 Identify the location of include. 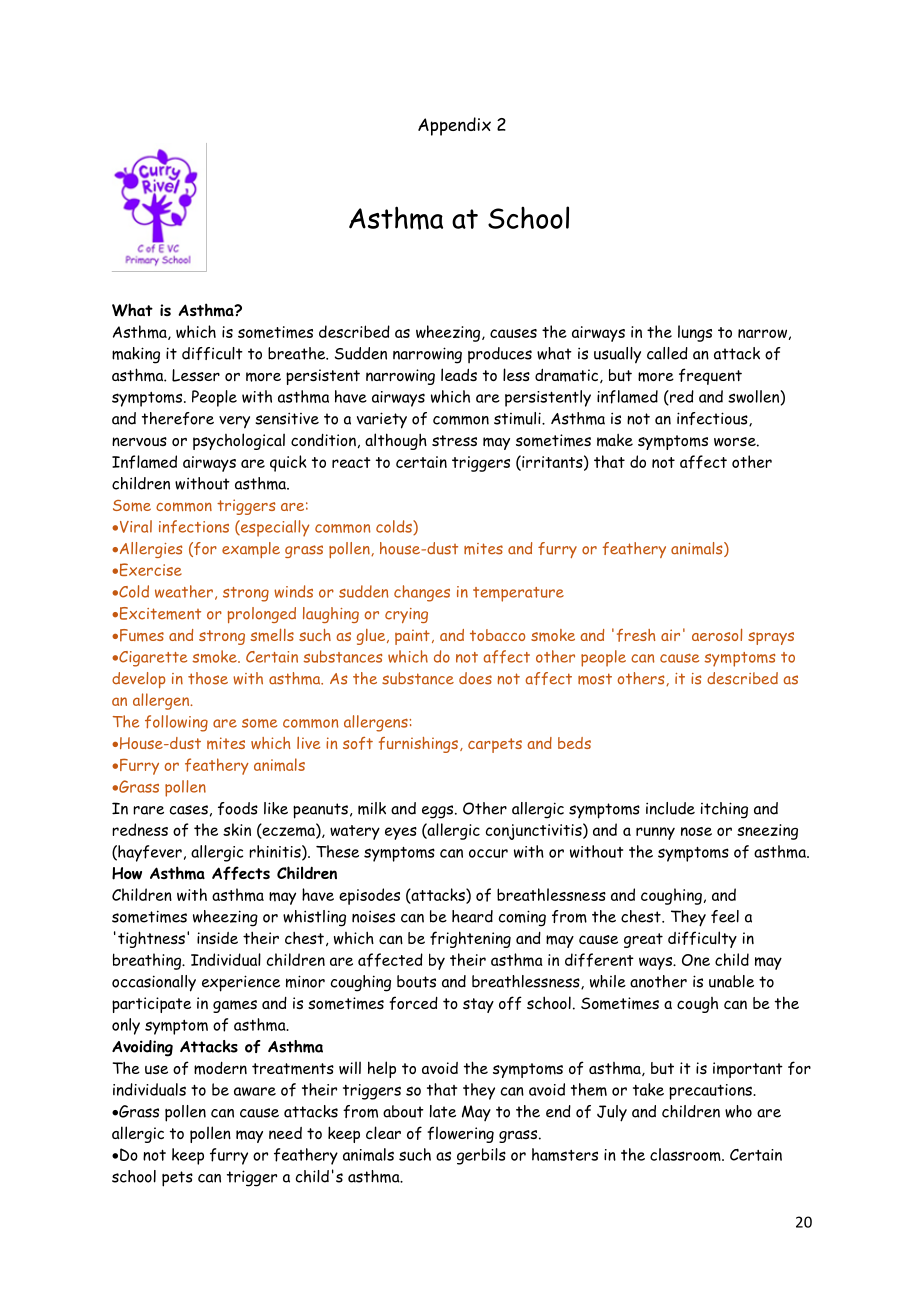
(670, 808).
